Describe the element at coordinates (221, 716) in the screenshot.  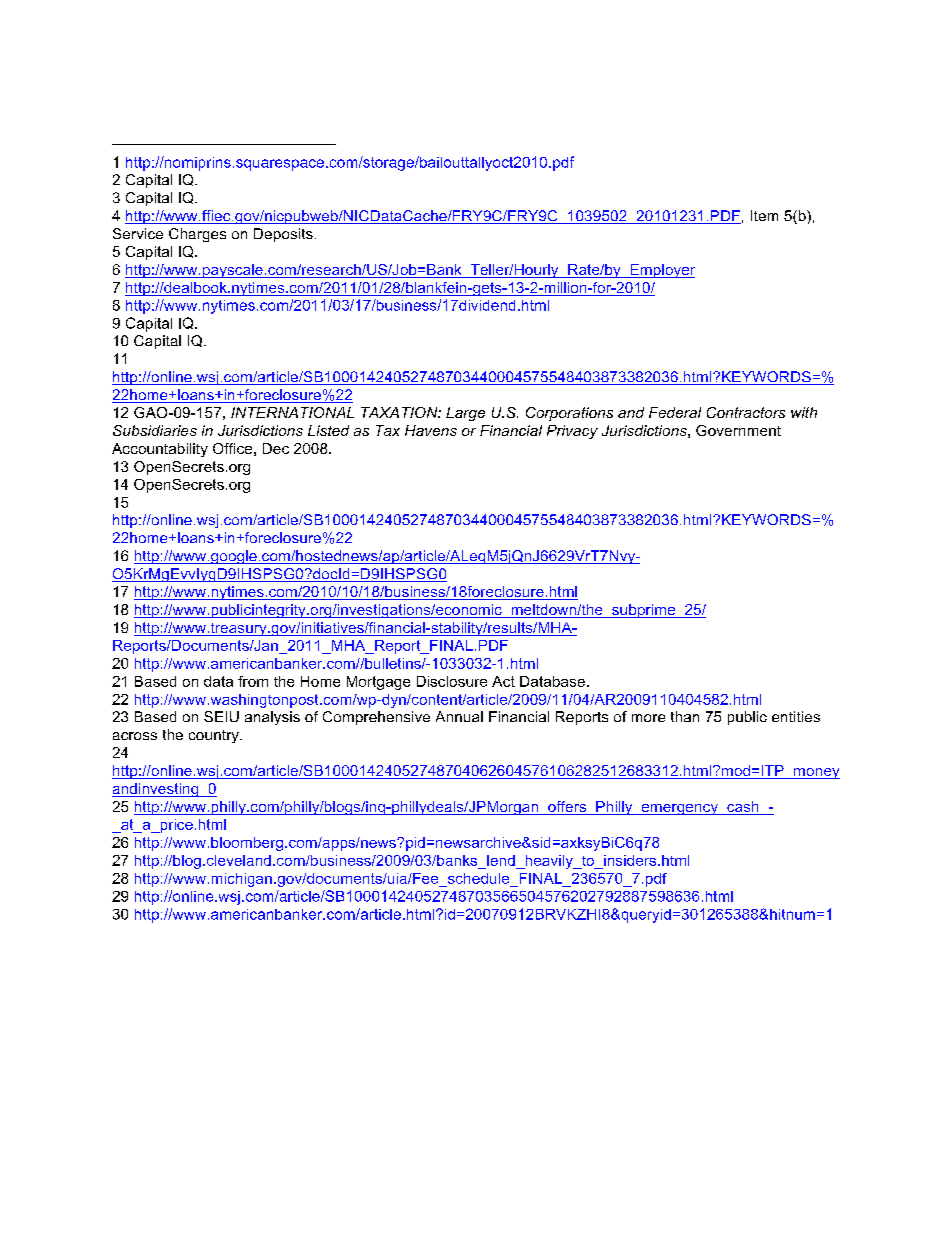
I see `SEIU` at that location.
